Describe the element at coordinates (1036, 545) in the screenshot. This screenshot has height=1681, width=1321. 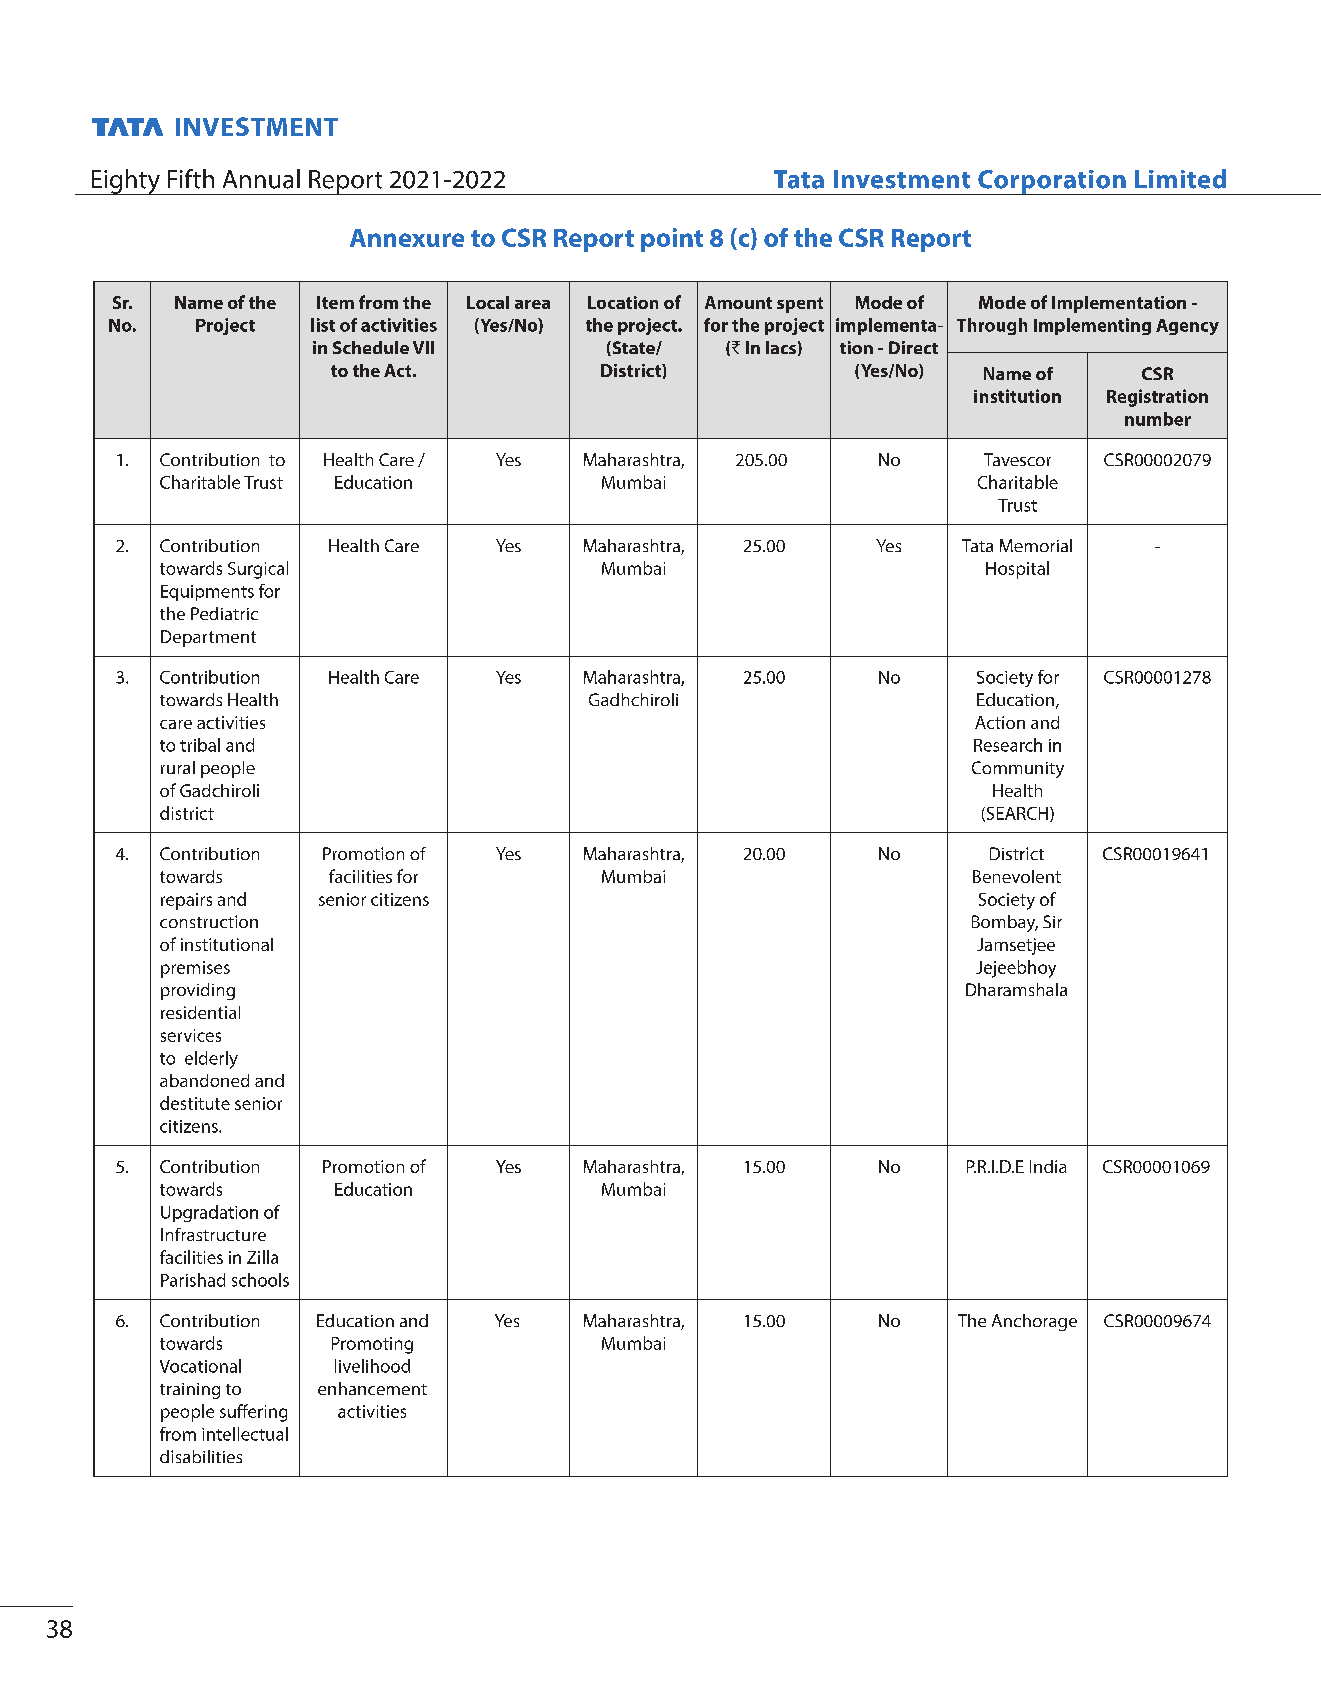
I see `Memorial` at that location.
